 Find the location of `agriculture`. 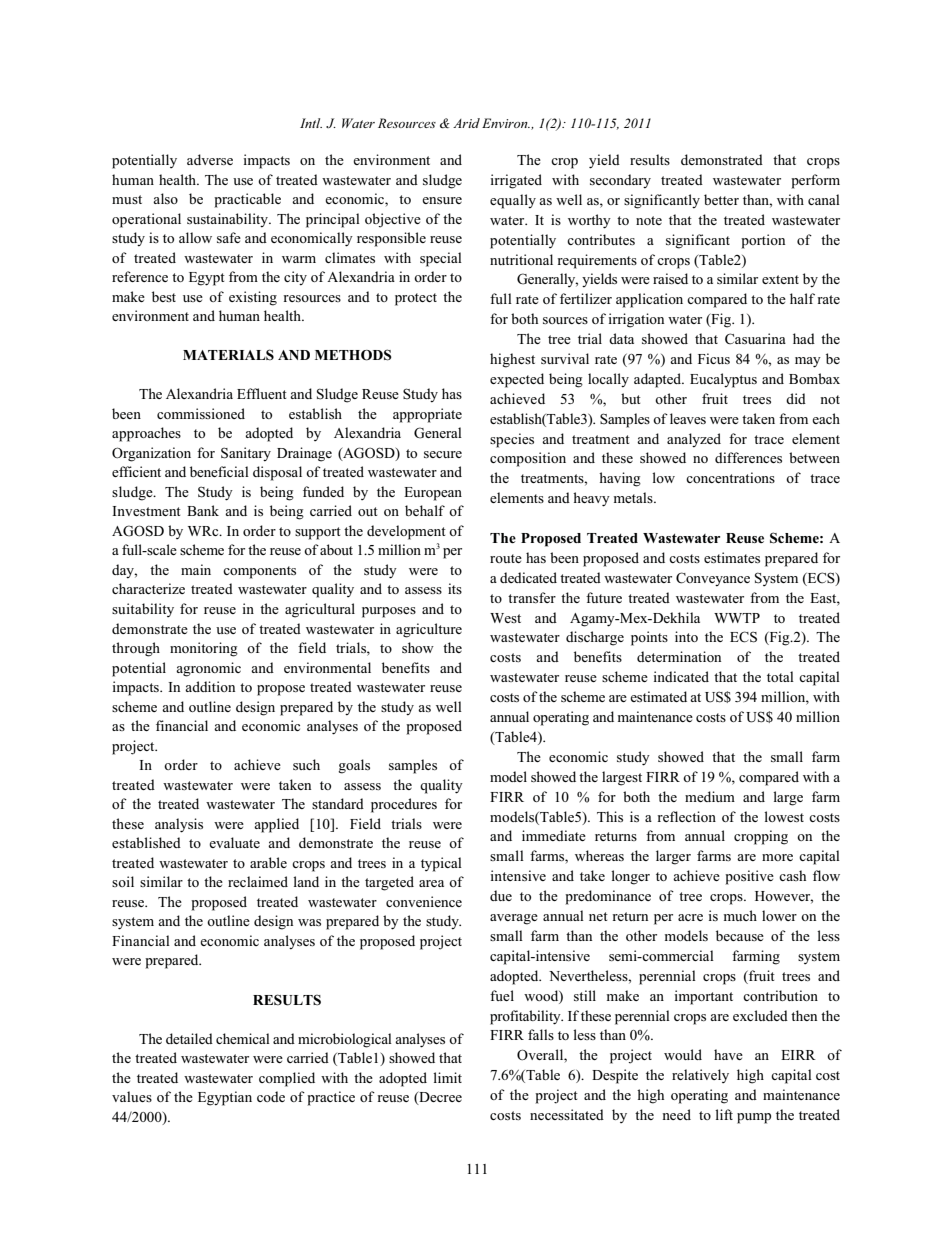

agriculture is located at coordinates (429, 630).
